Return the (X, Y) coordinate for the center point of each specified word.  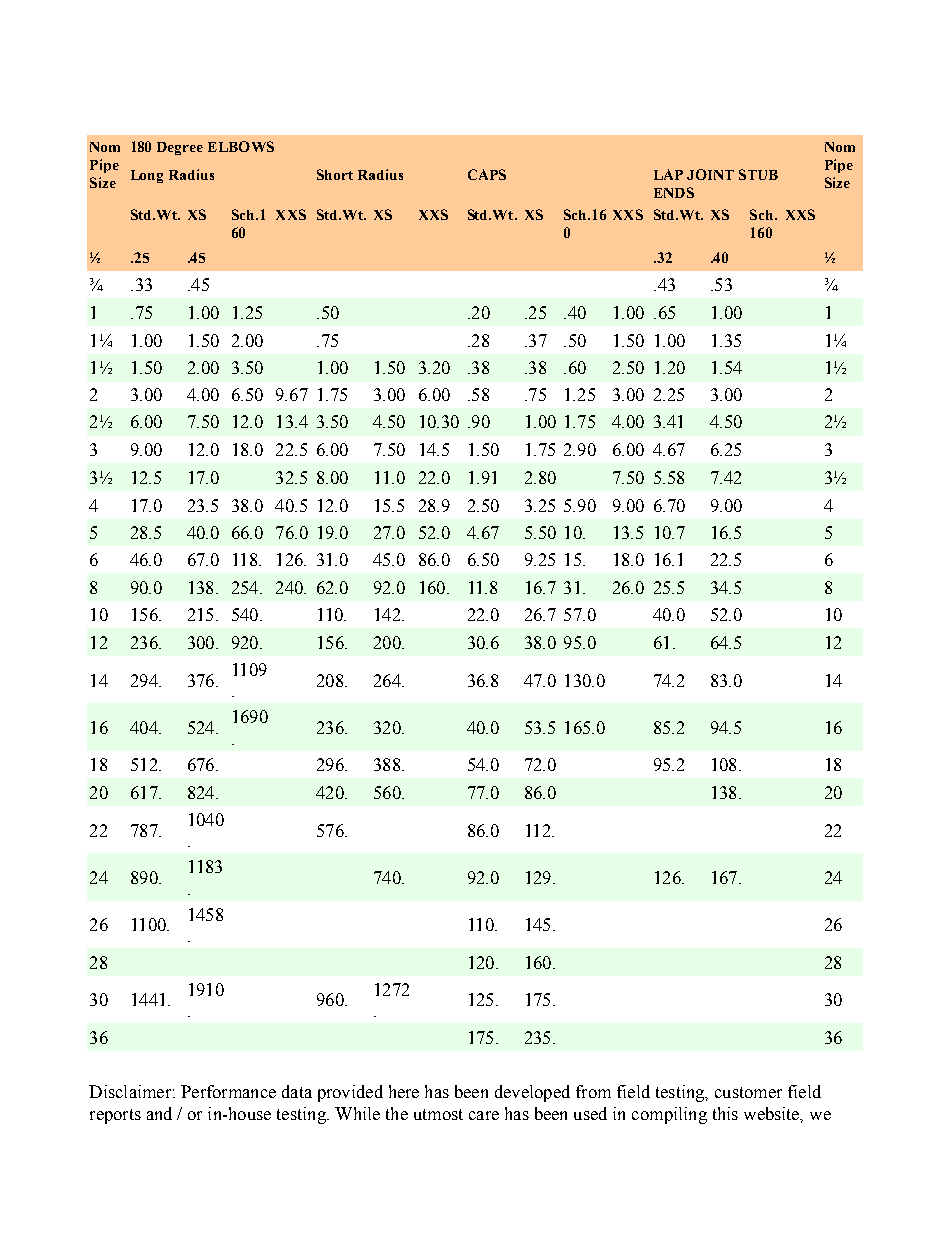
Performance (228, 1091)
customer (748, 1092)
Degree (180, 148)
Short (335, 174)
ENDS (674, 192)
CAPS (487, 174)
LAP (668, 174)
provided (350, 1093)
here (404, 1091)
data (297, 1091)
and (159, 1113)
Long (147, 176)
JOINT (710, 174)
